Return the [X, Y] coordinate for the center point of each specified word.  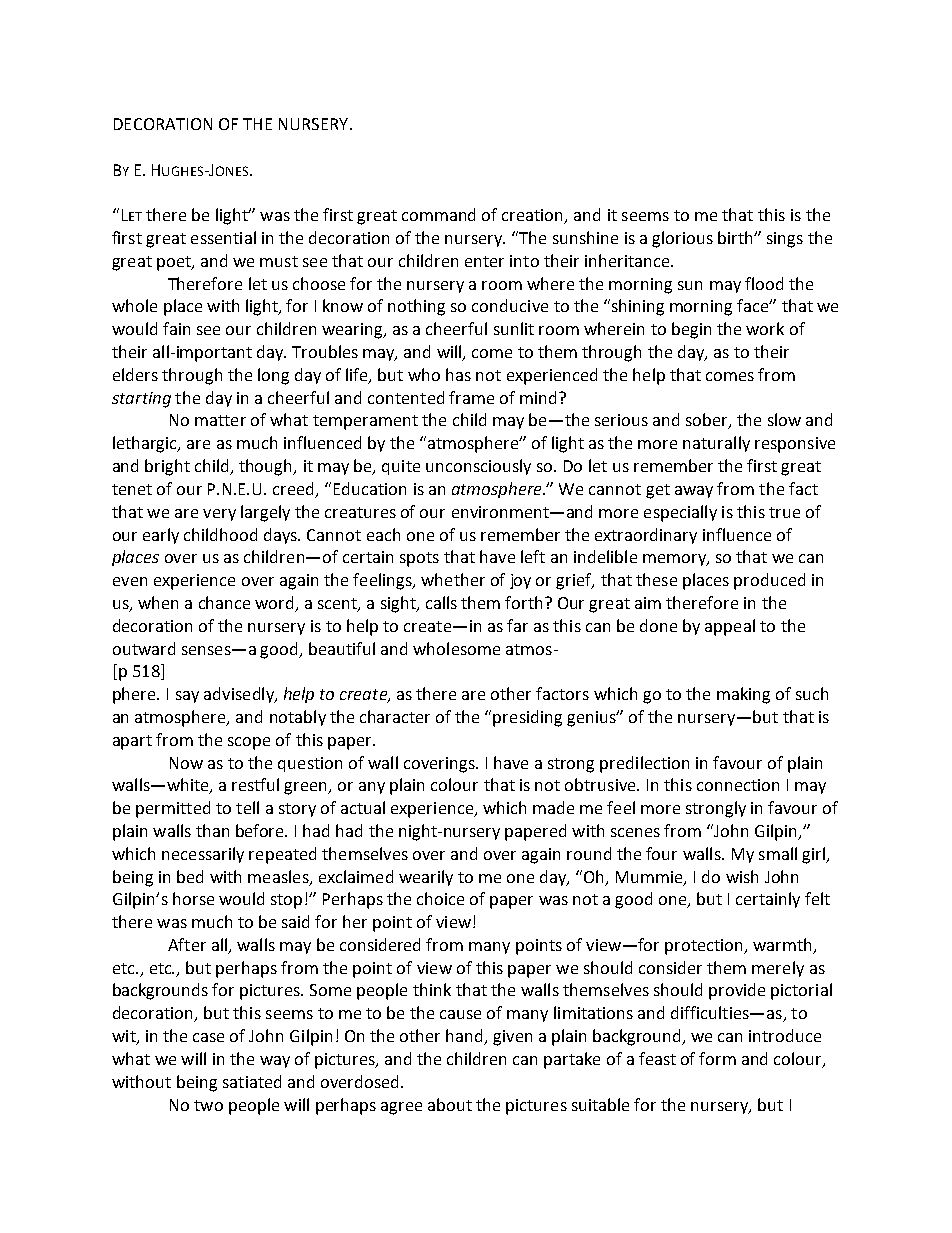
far [517, 625]
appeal [730, 627]
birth [736, 237]
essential [223, 237]
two [208, 1105]
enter [484, 261]
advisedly [240, 695]
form [717, 1058]
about [450, 1104]
